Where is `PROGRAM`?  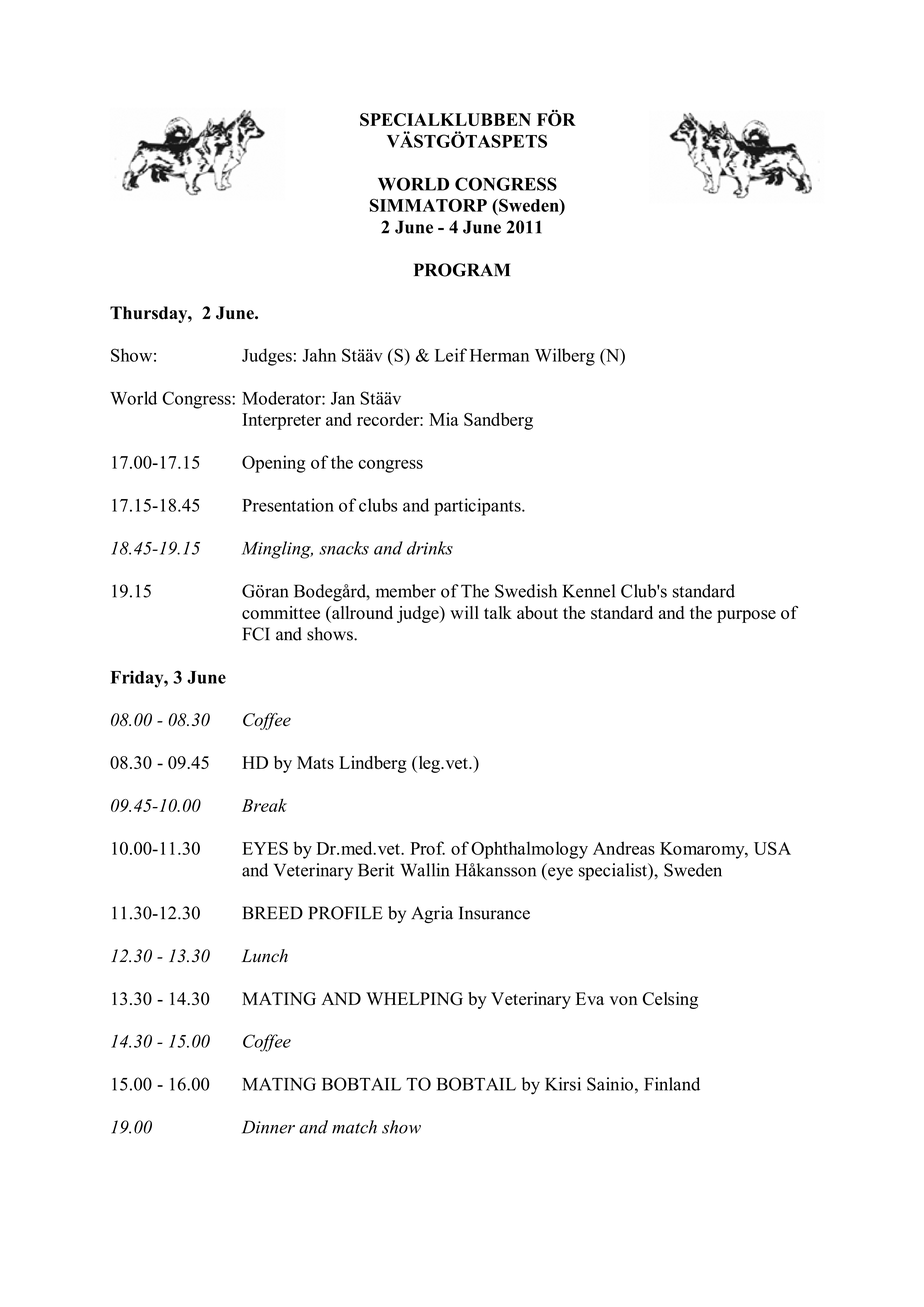
PROGRAM is located at coordinates (462, 270).
